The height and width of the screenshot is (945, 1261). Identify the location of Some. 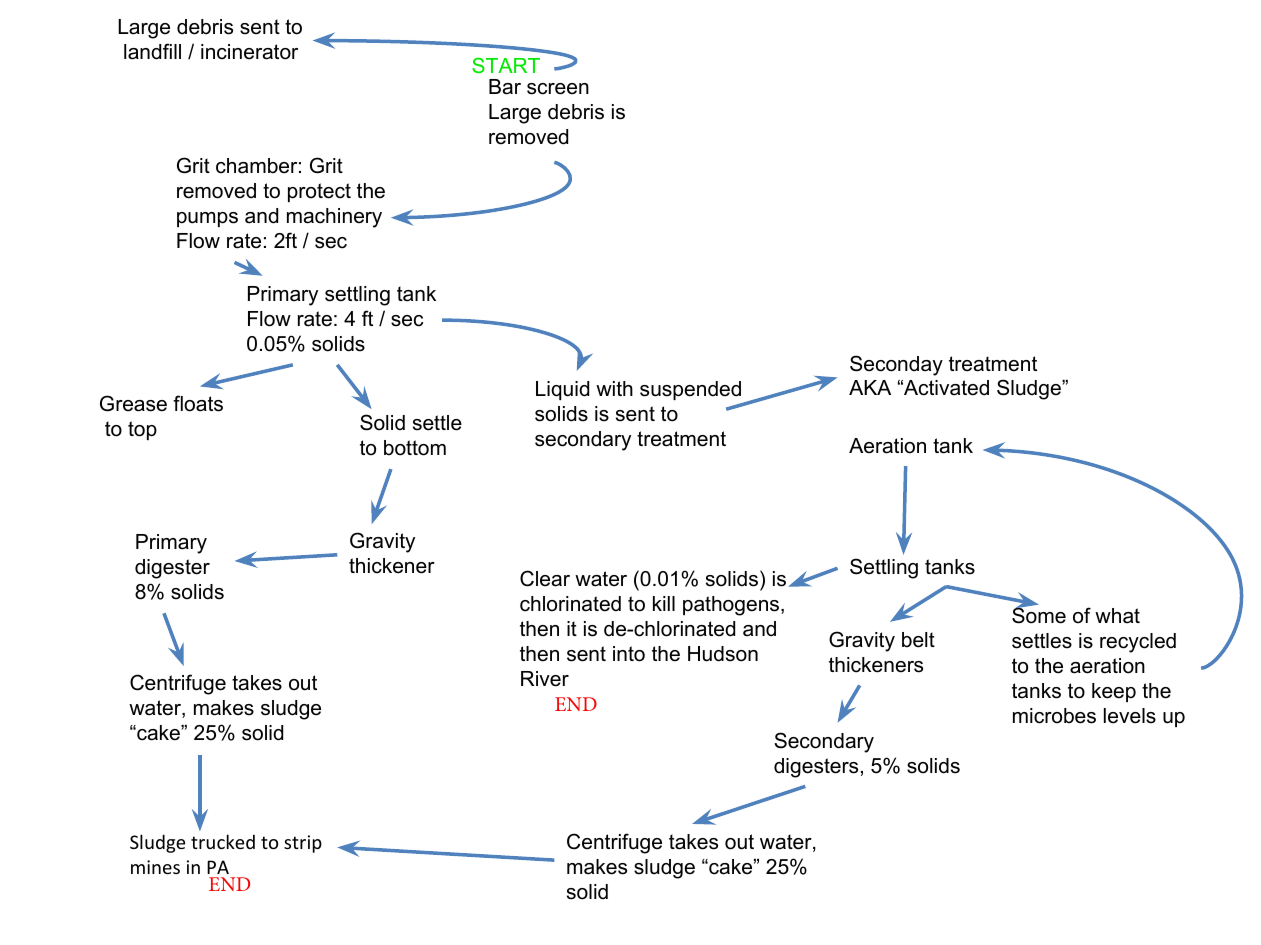
(1039, 615).
